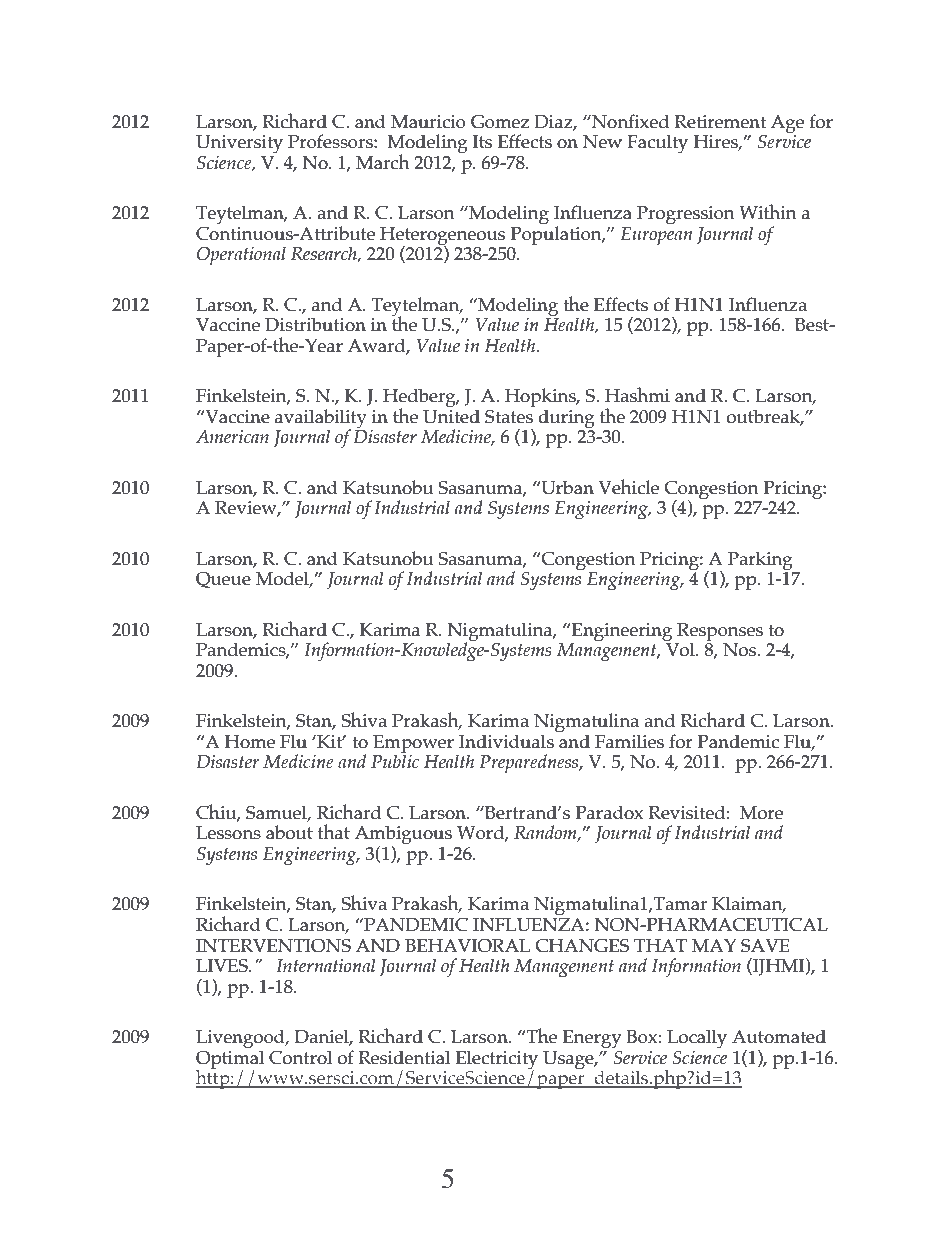  I want to click on Control, so click(300, 1057).
